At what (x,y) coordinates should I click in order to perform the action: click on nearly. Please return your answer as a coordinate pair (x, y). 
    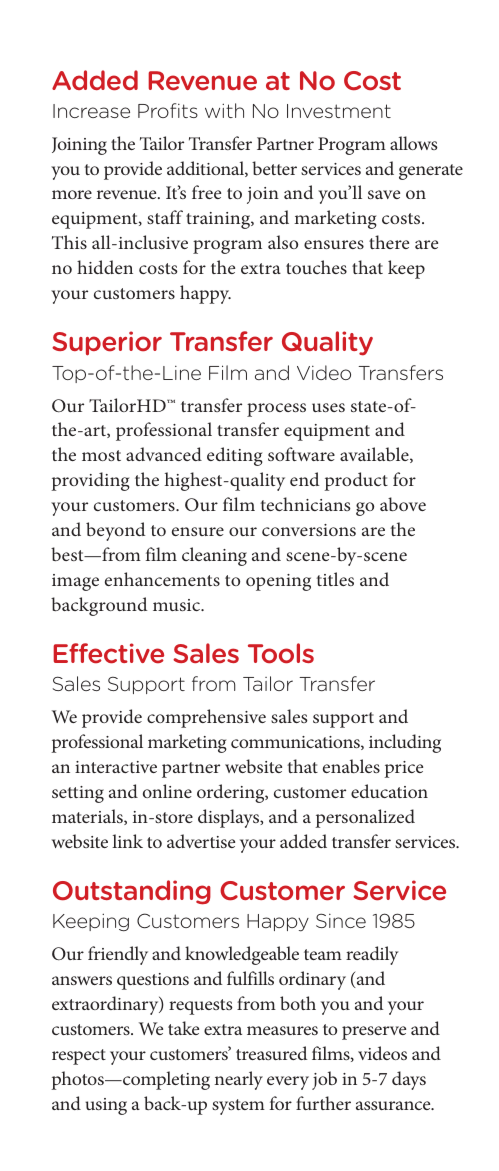
    Looking at the image, I should click on (238, 1080).
